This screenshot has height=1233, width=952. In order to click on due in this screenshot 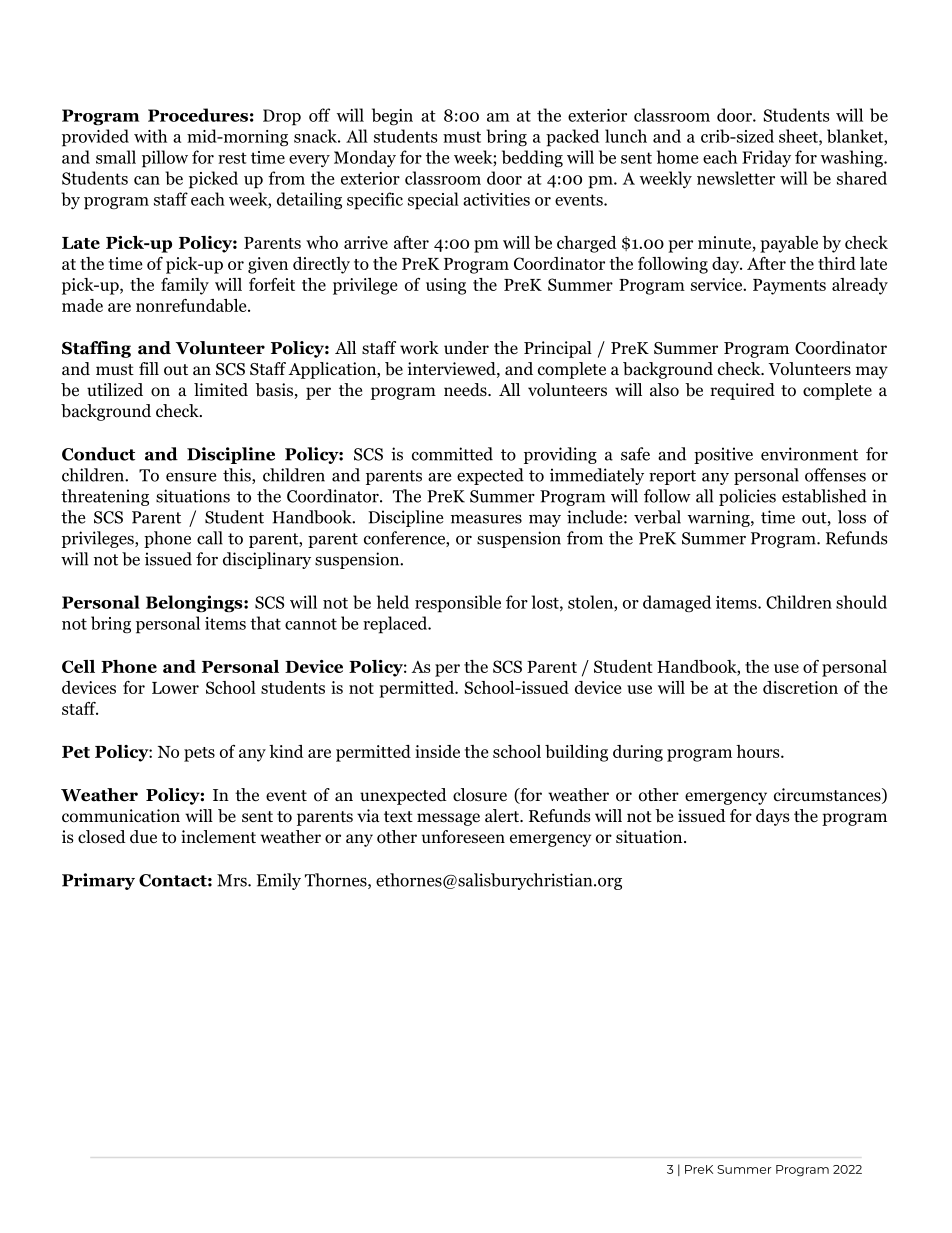, I will do `click(143, 837)`.
